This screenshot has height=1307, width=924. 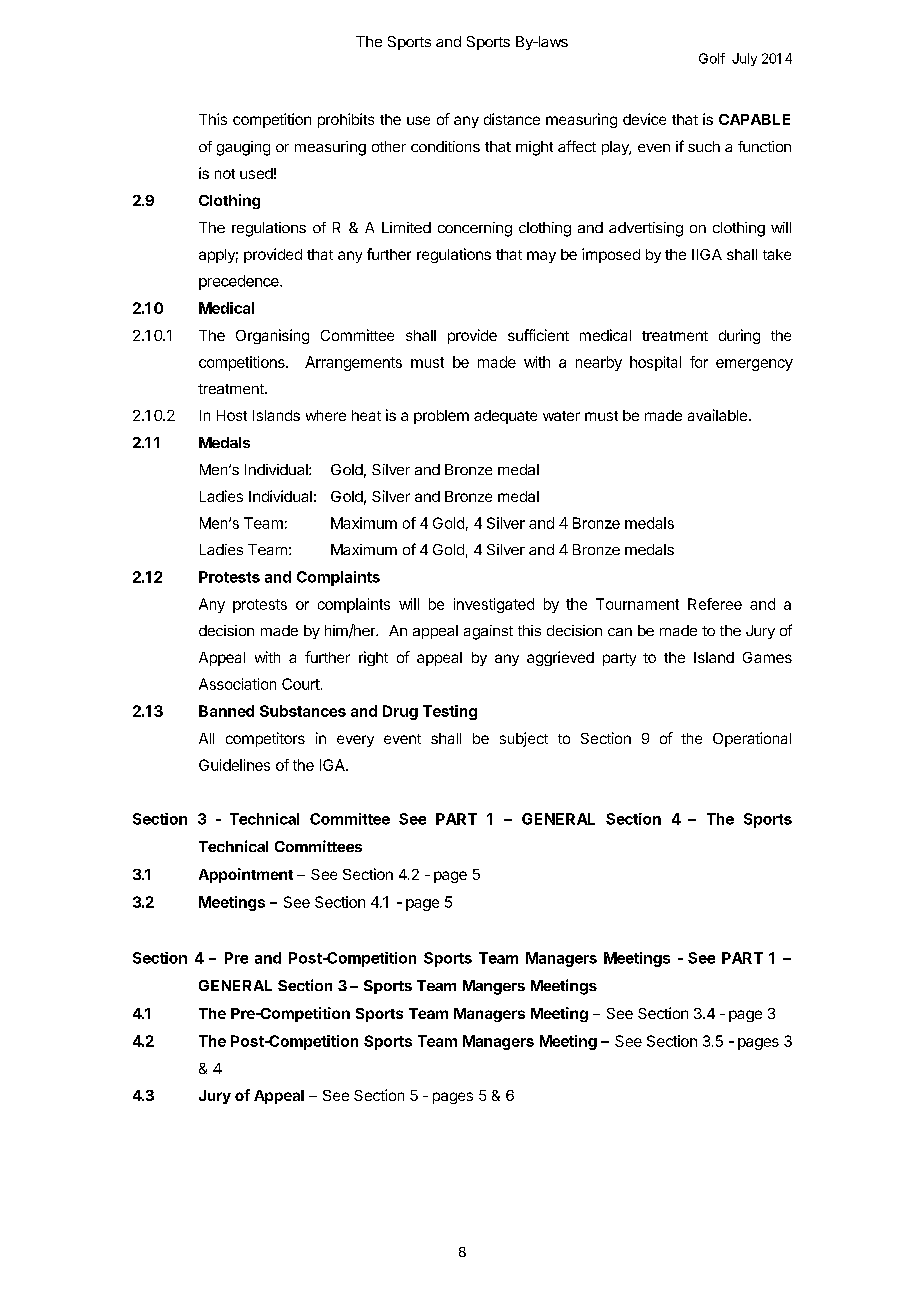 I want to click on Golf, so click(x=712, y=58).
